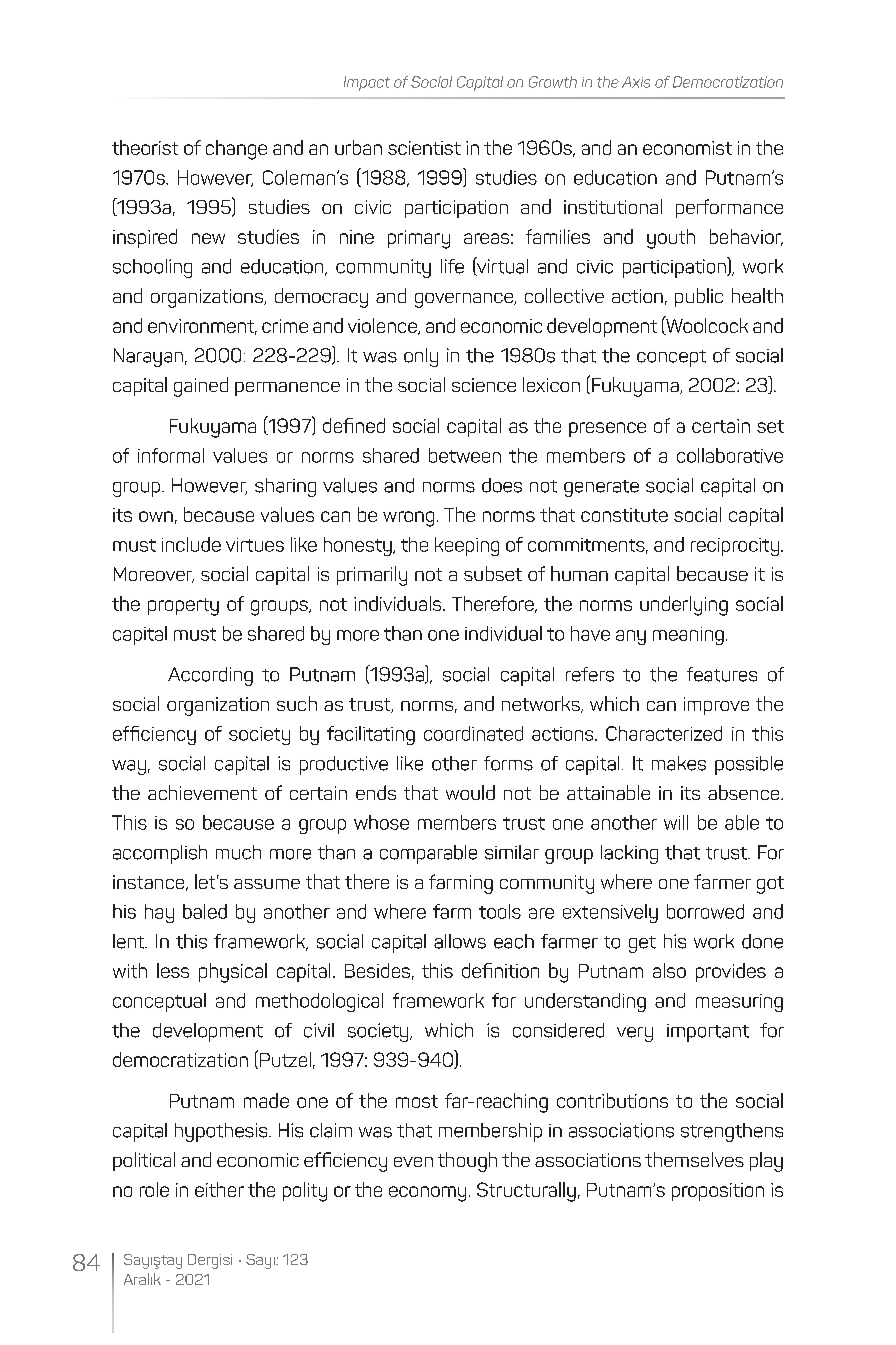 This screenshot has width=896, height=1345. Describe the element at coordinates (467, 1162) in the screenshot. I see `though` at that location.
